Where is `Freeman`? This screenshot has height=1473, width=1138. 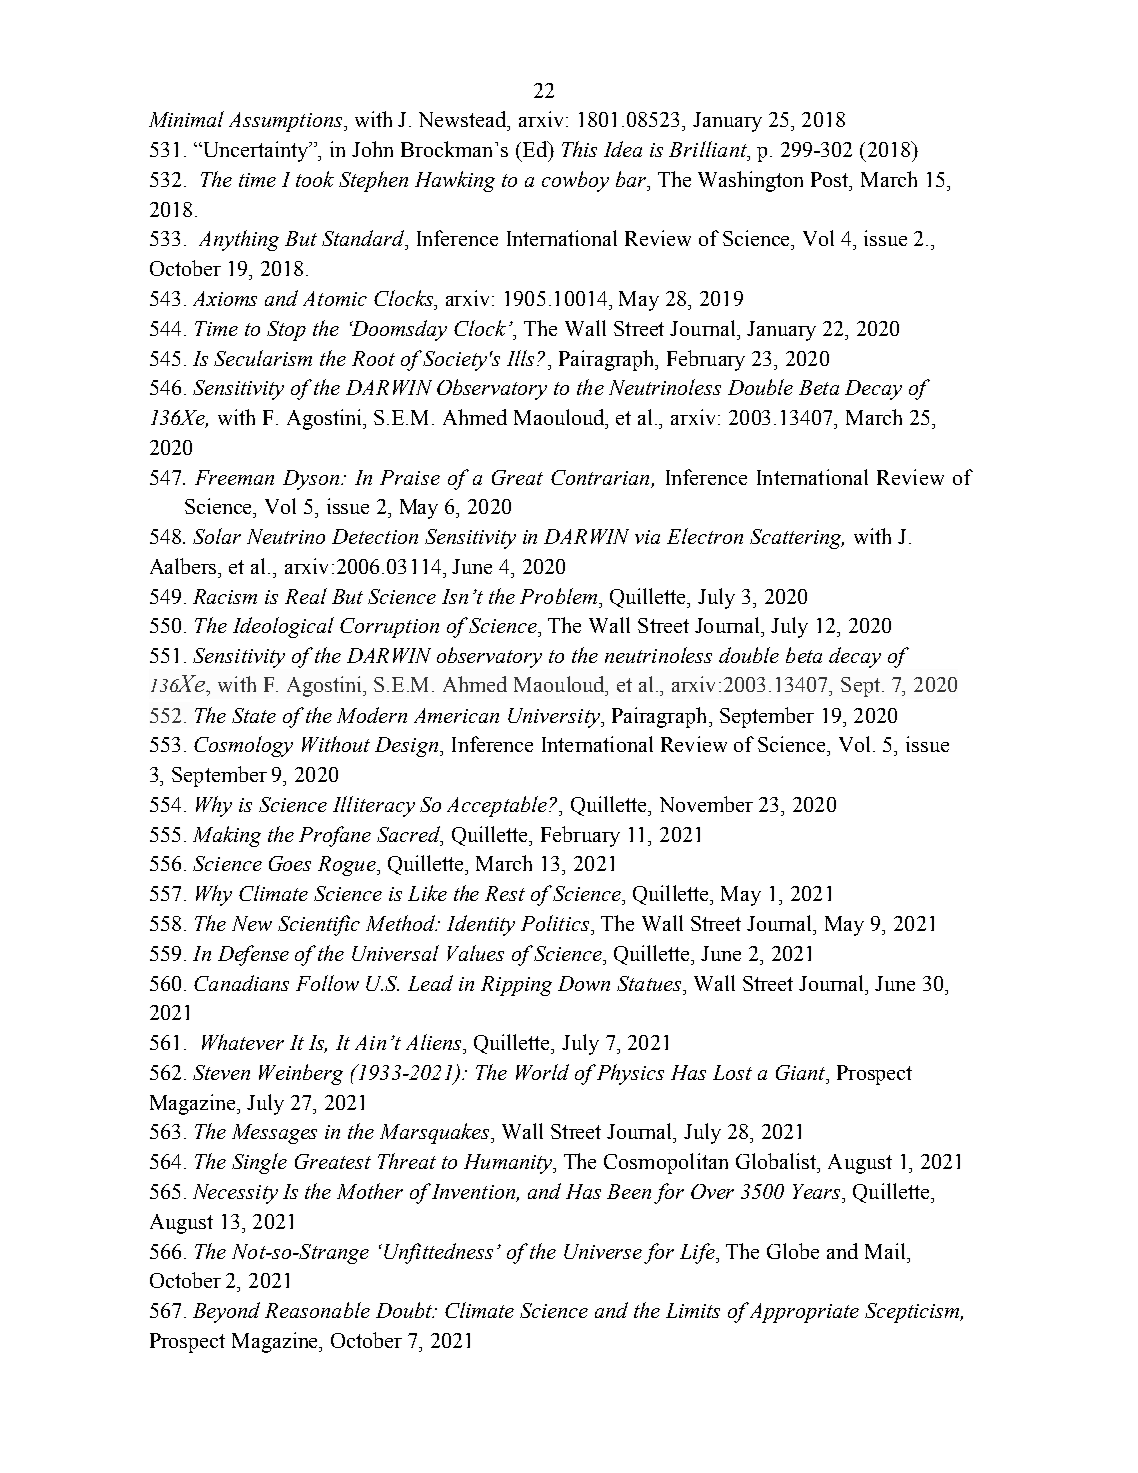
Freeman is located at coordinates (234, 477).
